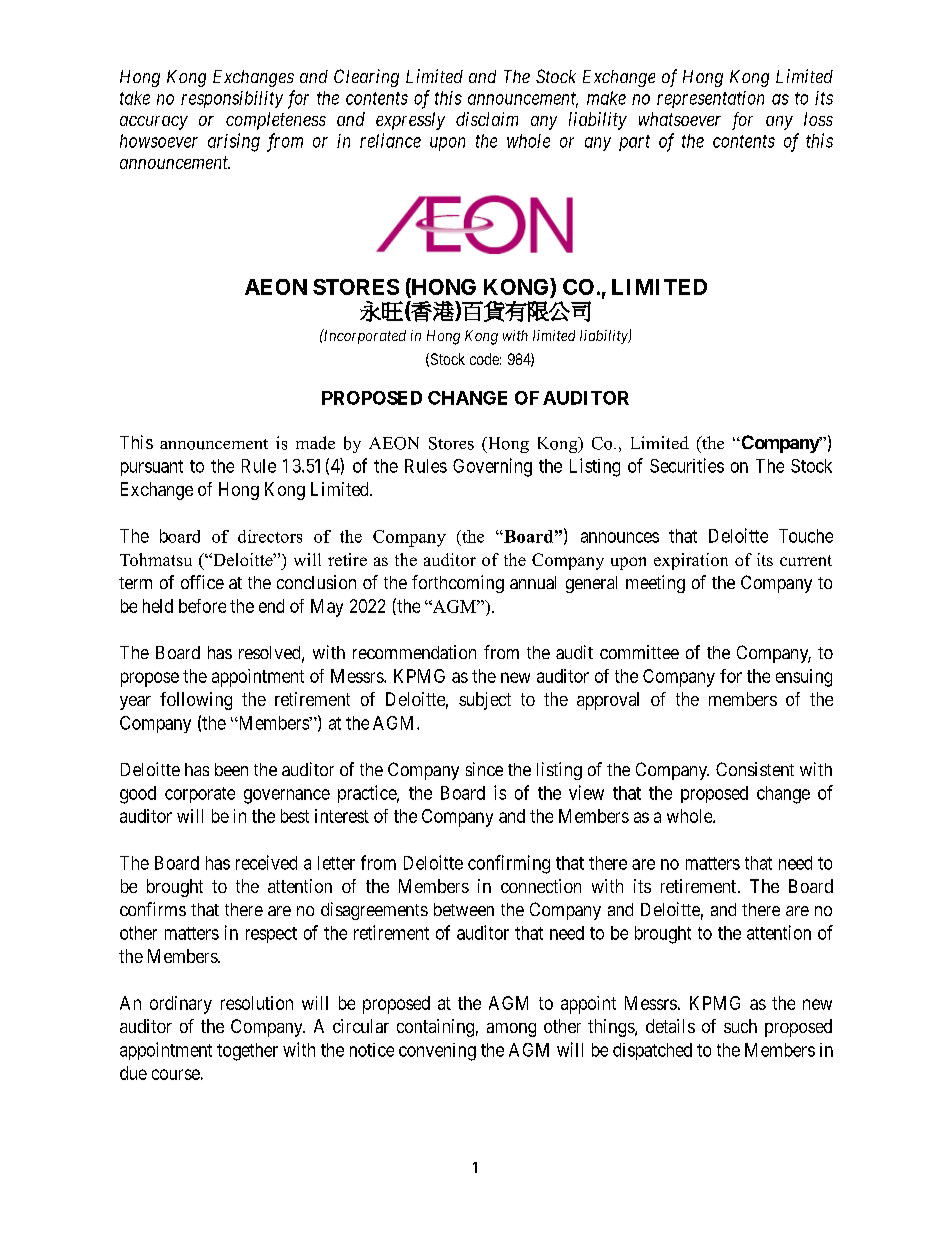  Describe the element at coordinates (458, 584) in the document. I see `forthcoming` at that location.
